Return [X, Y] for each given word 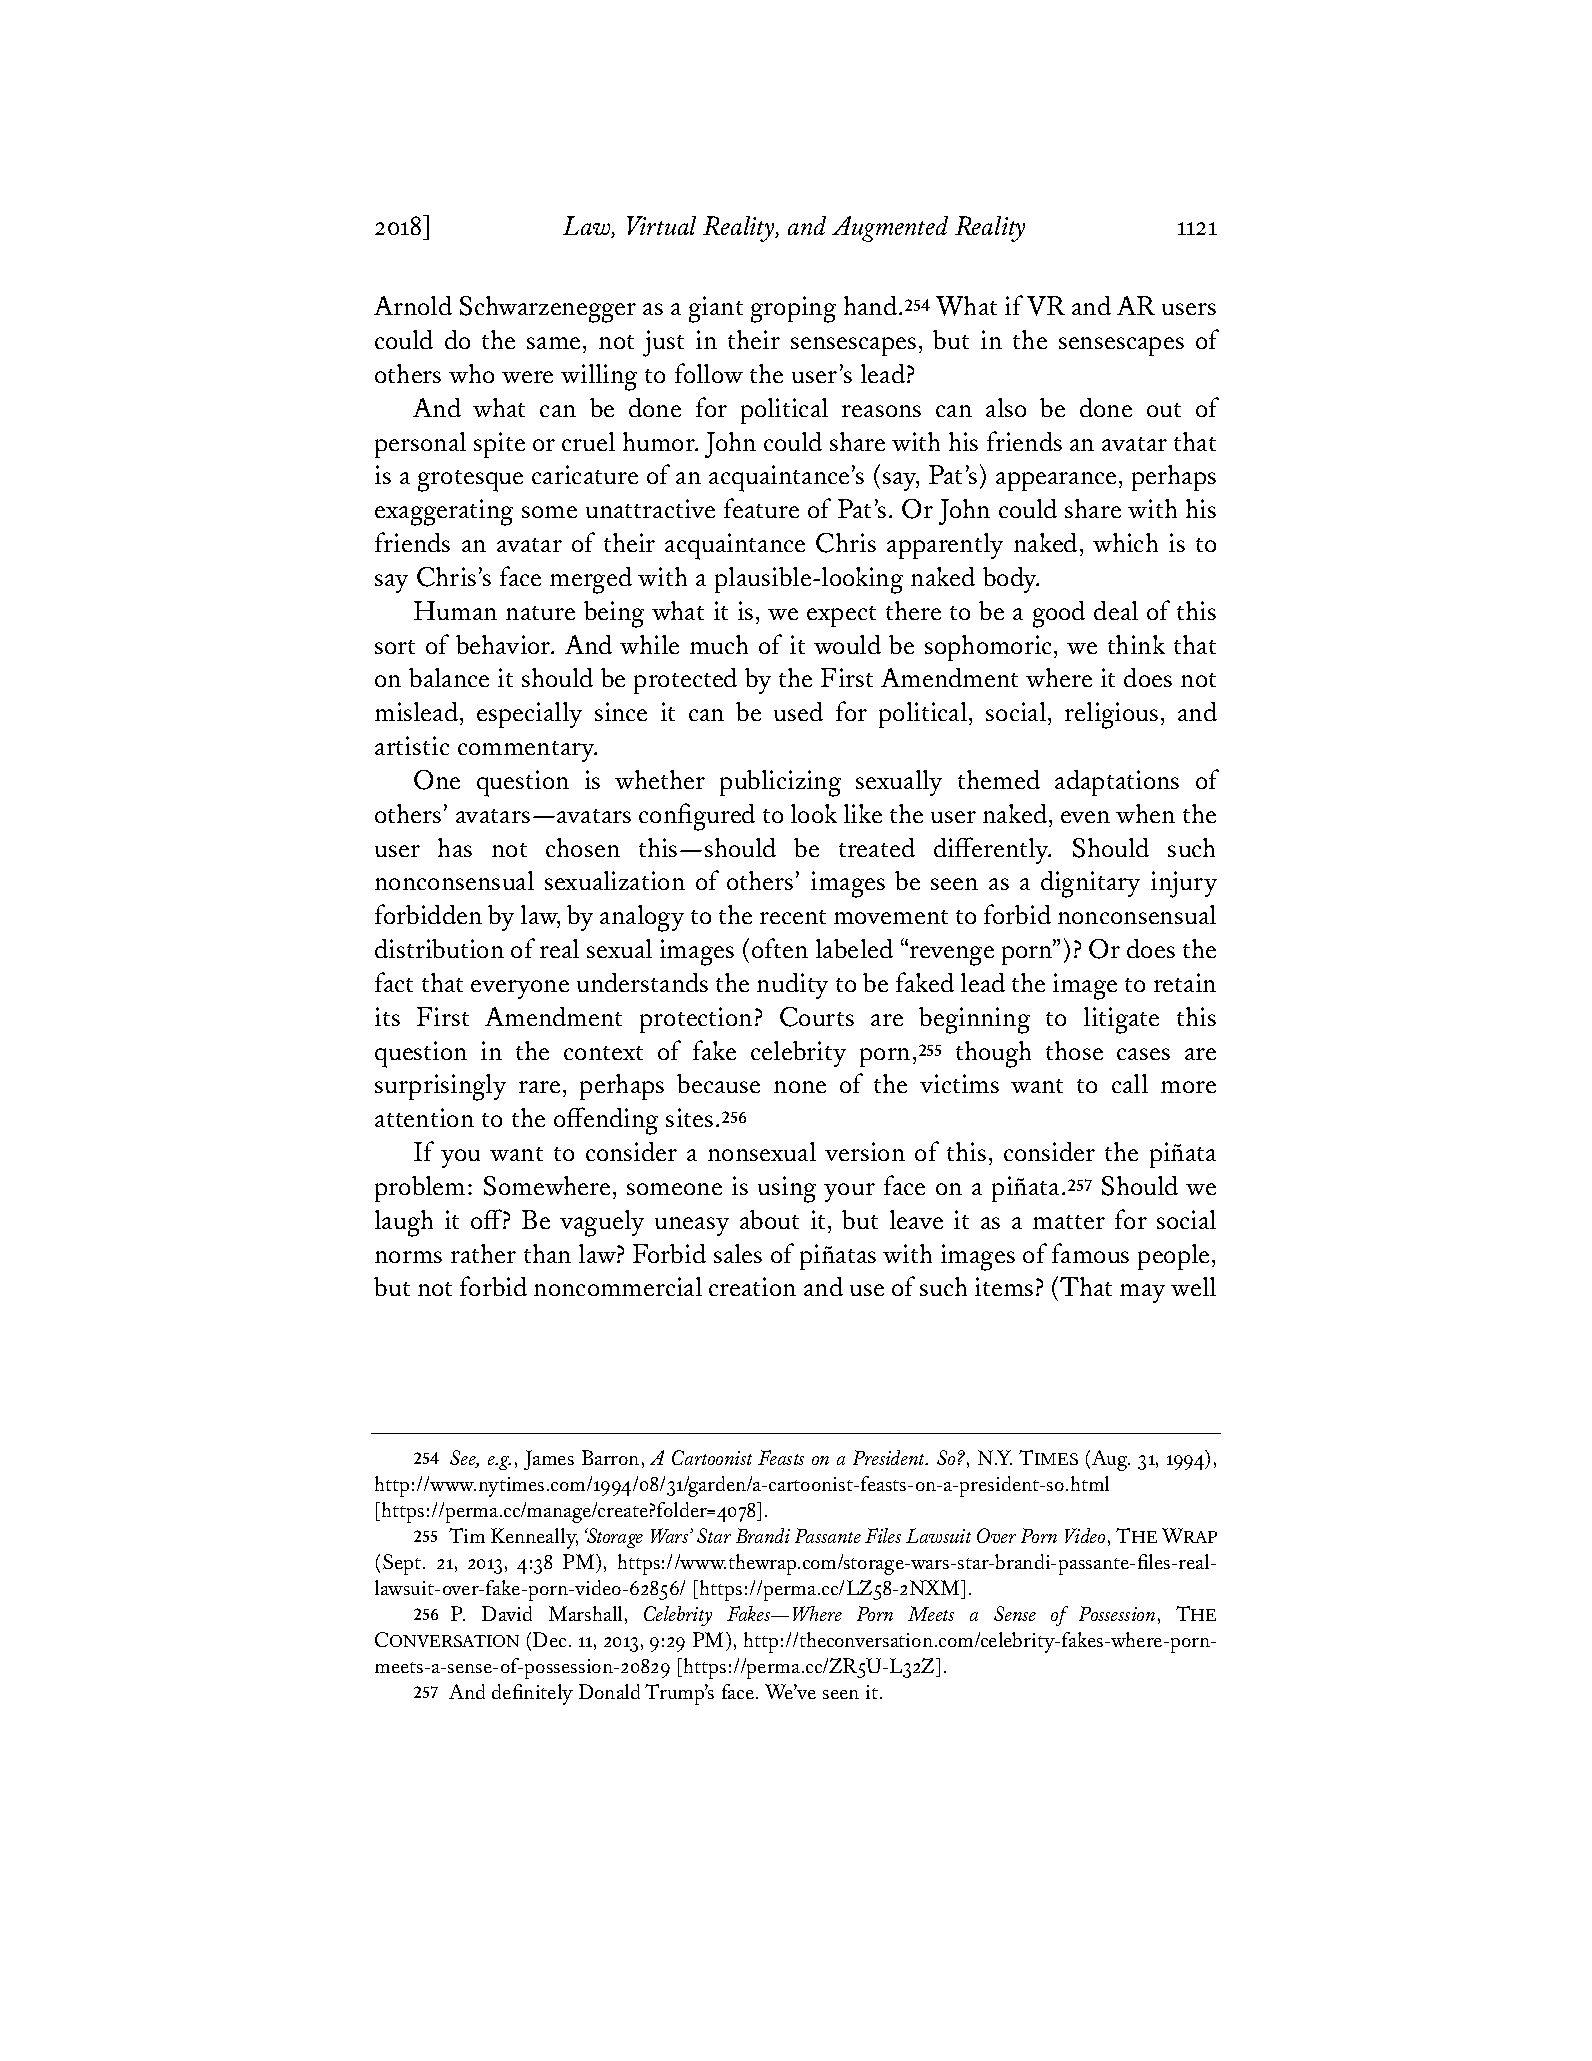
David [507, 1613]
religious [1111, 715]
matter [1069, 1222]
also [1006, 407]
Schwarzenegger [548, 309]
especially [529, 715]
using [787, 1189]
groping [793, 309]
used [798, 711]
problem [420, 1189]
